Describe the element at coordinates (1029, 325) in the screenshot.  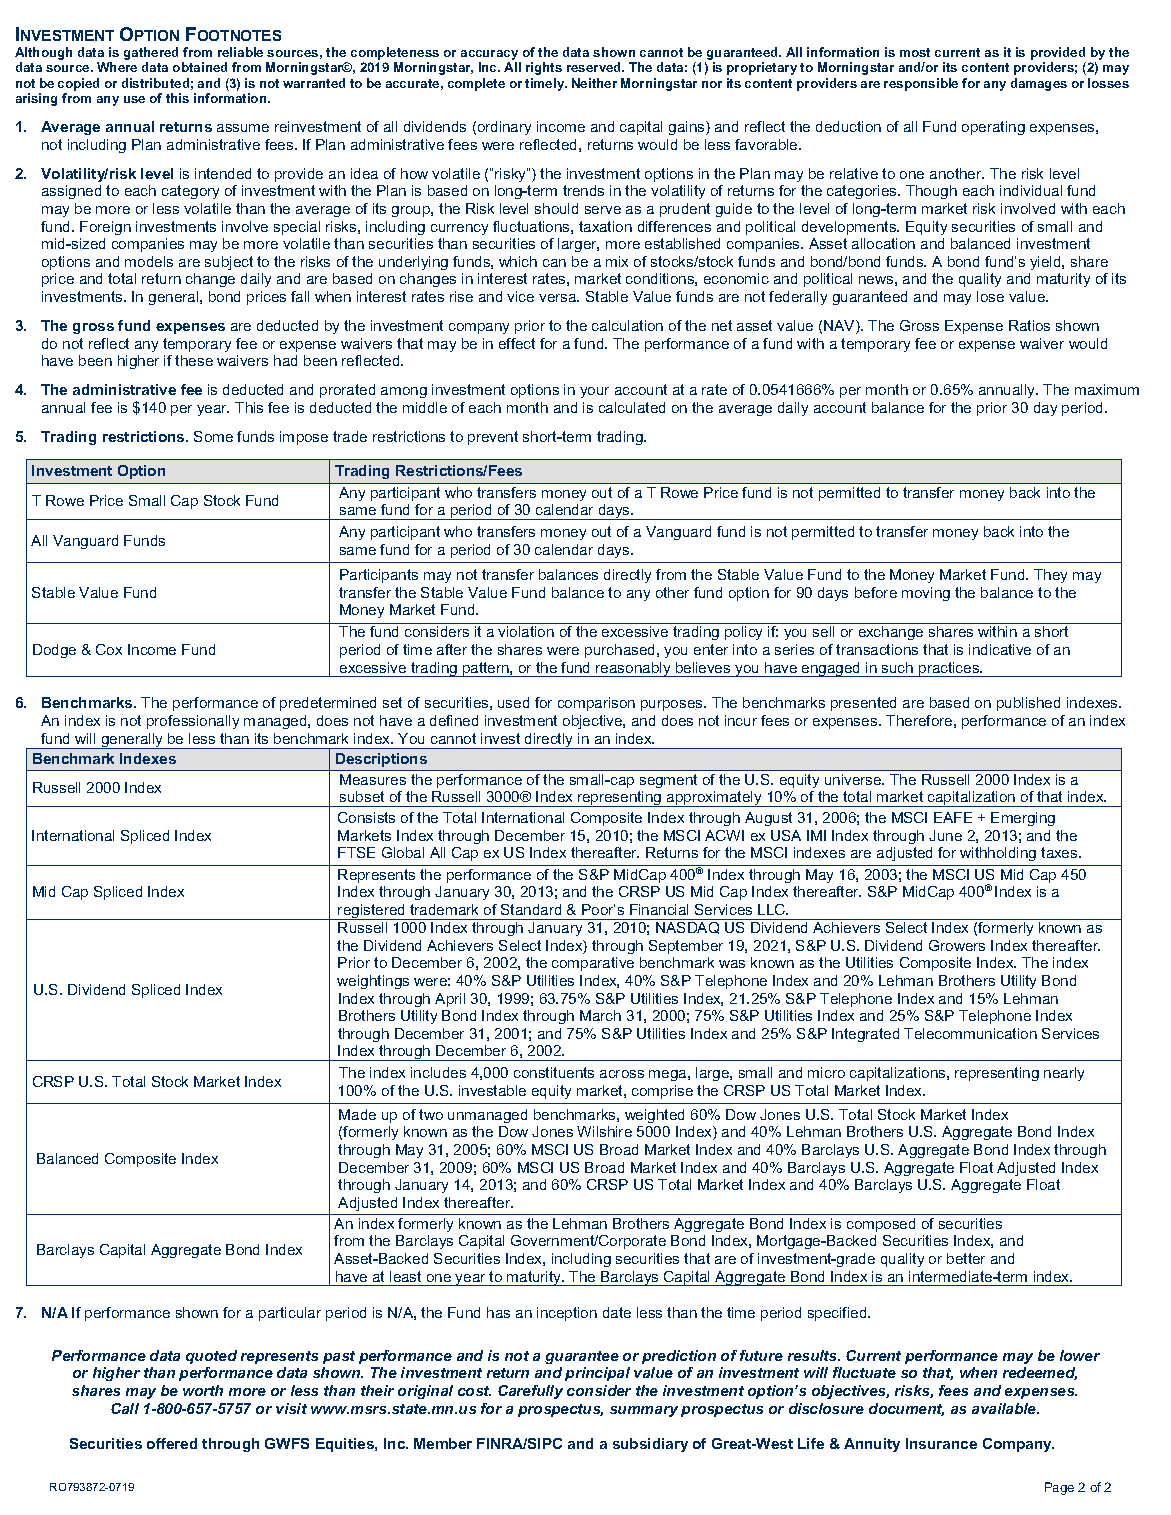
I see `Ratios` at that location.
